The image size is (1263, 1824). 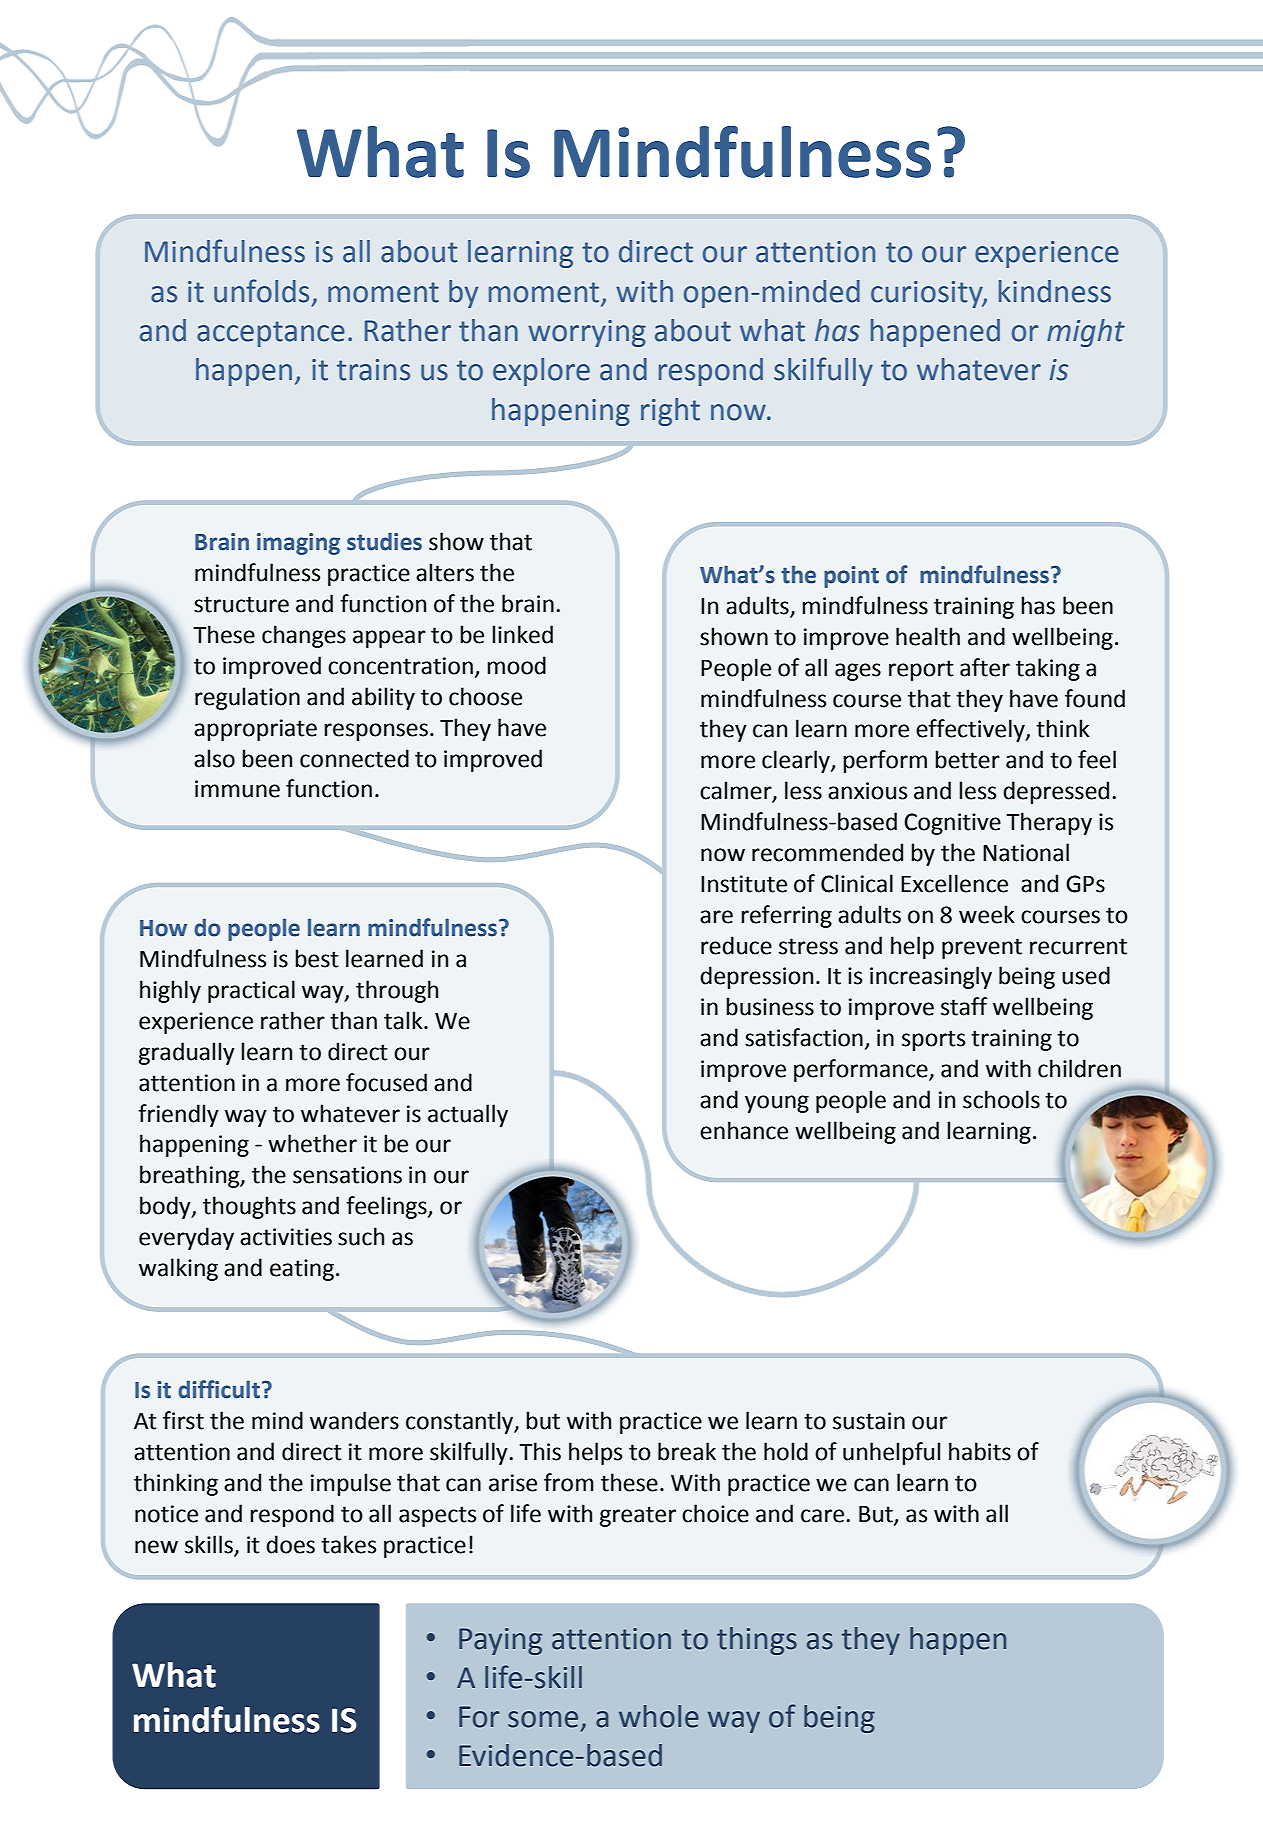 I want to click on depression, so click(x=756, y=977).
